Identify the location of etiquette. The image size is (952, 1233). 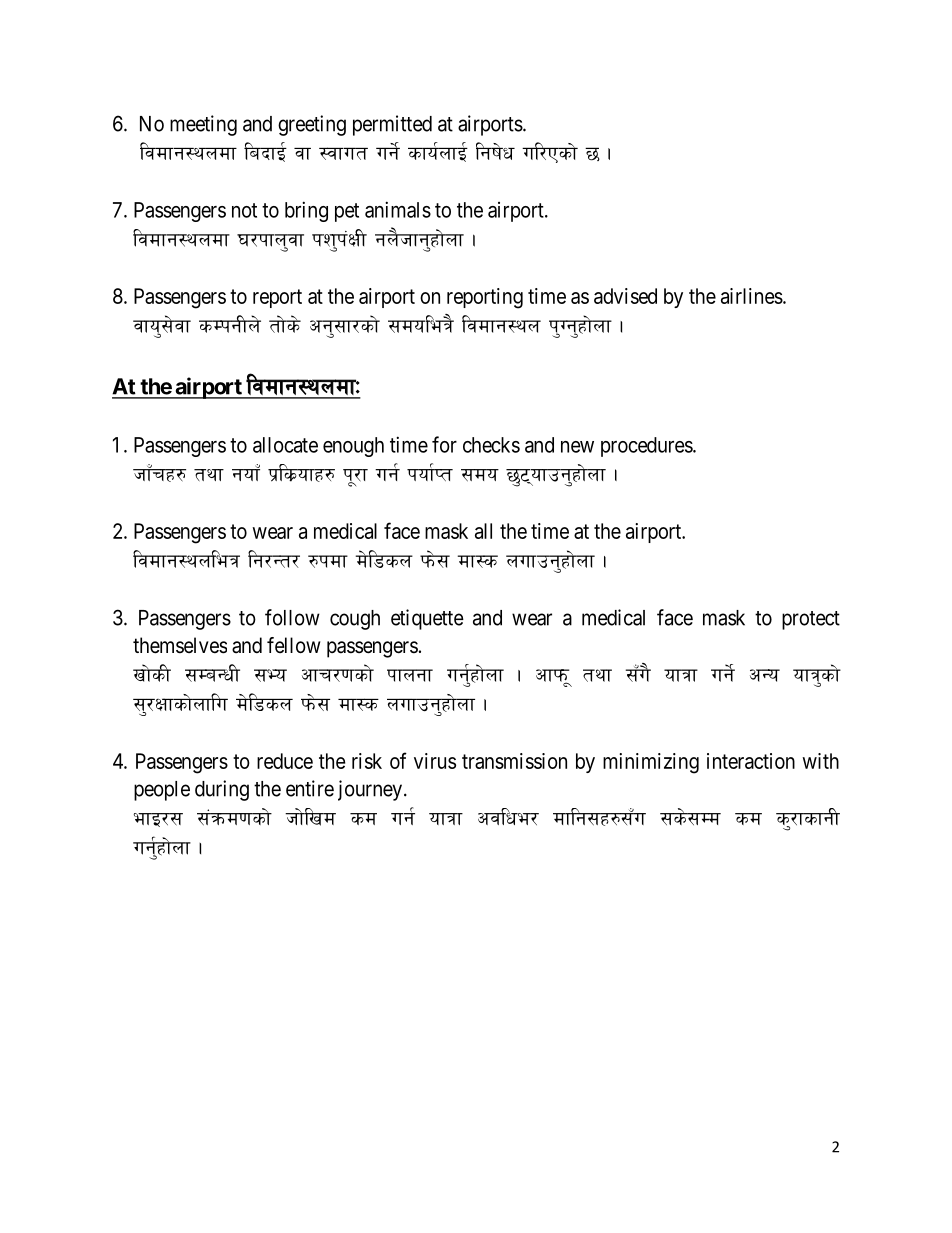
(427, 619).
